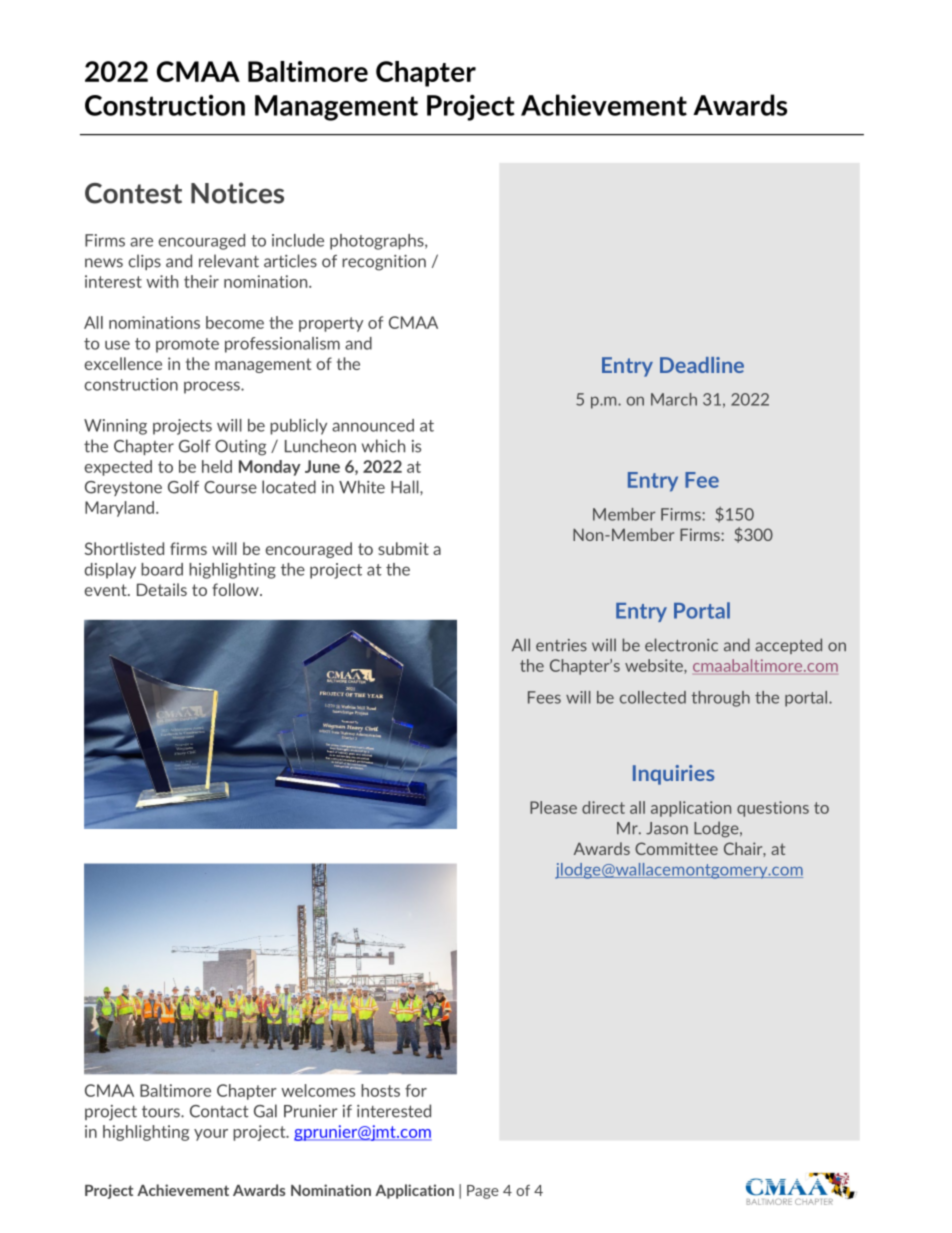 Image resolution: width=952 pixels, height=1233 pixels. What do you see at coordinates (378, 242) in the document?
I see `photographs` at bounding box center [378, 242].
